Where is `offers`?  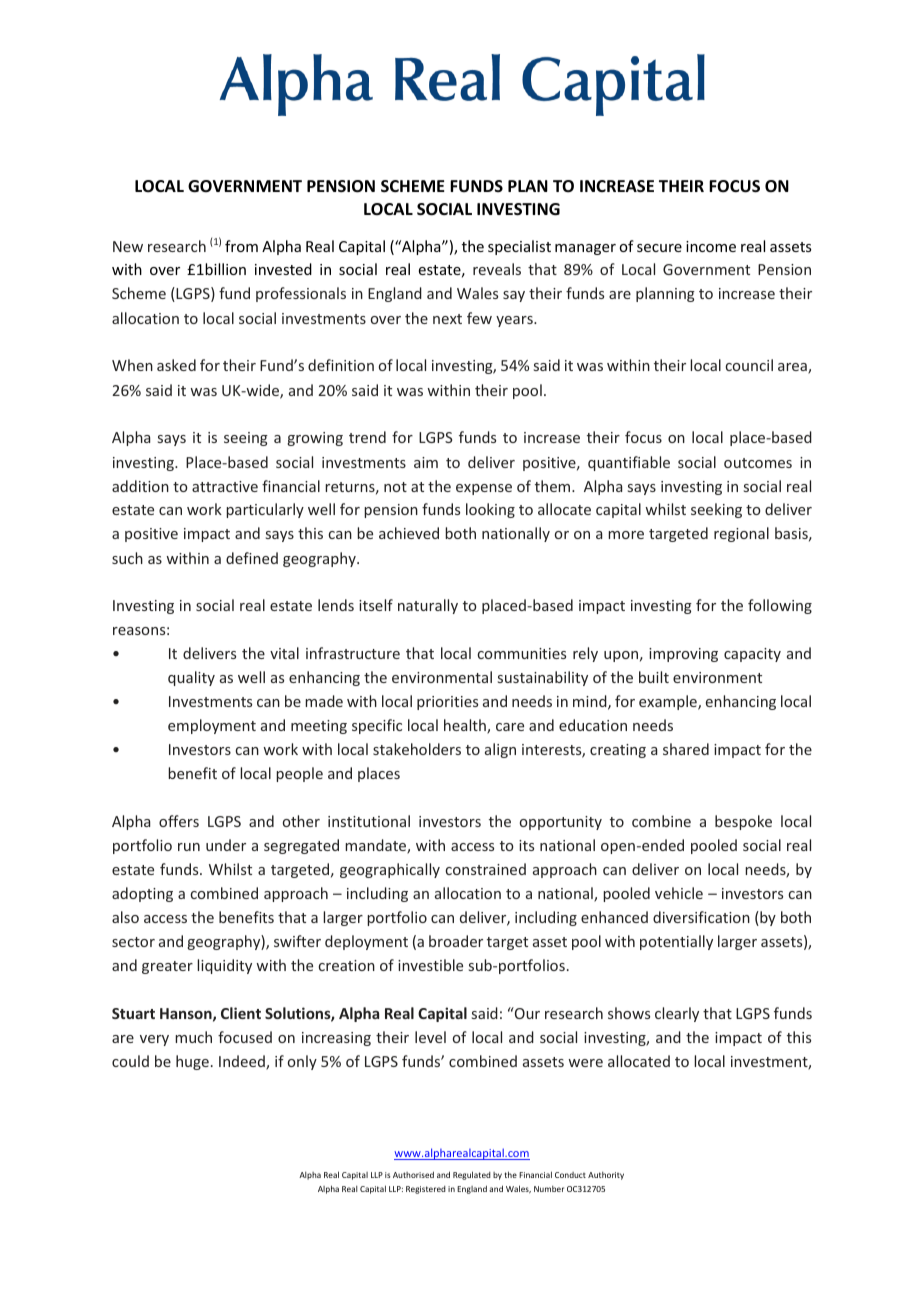
offers is located at coordinates (179, 821).
